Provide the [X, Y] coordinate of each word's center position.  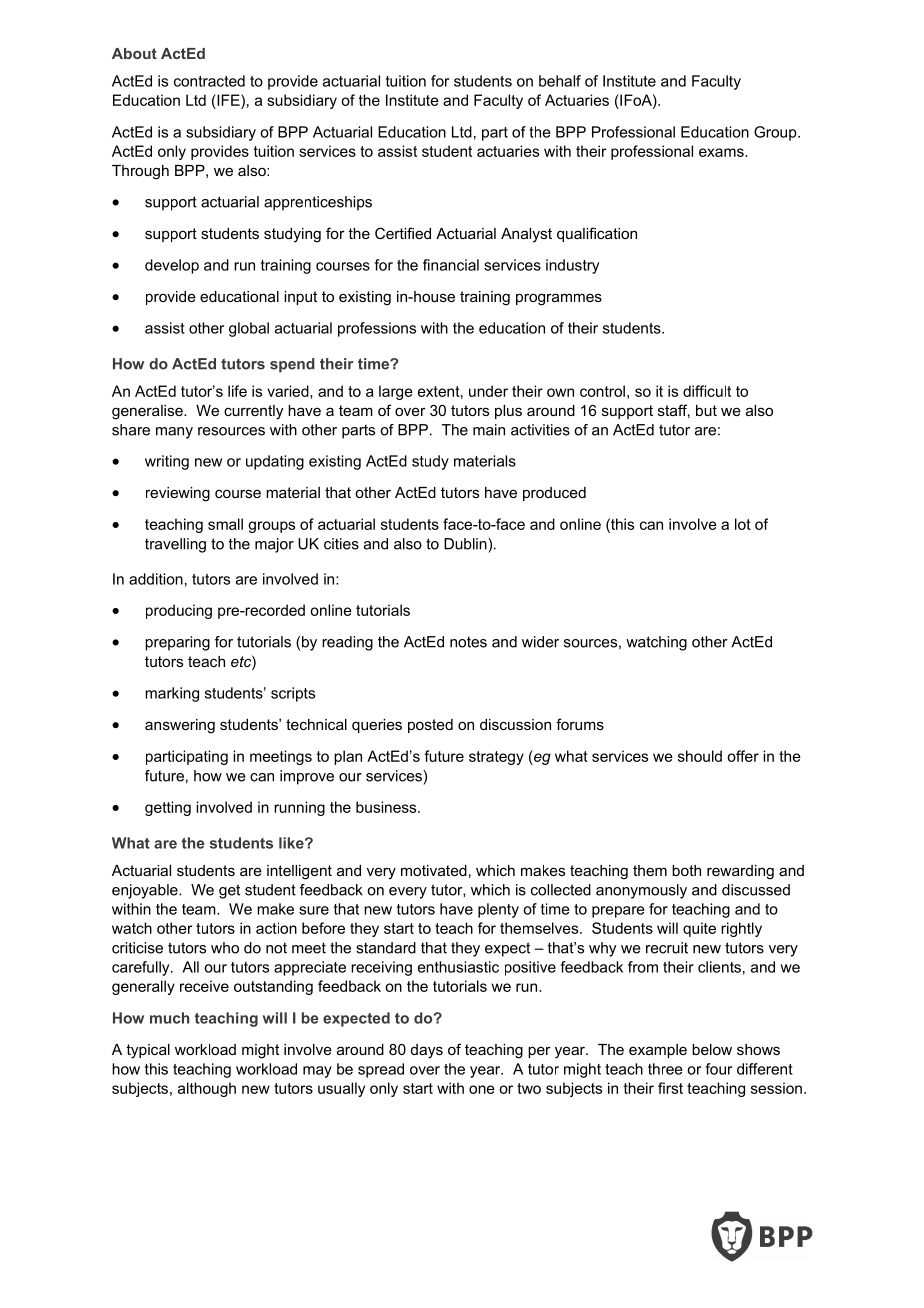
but [706, 410]
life [237, 391]
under [488, 391]
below [712, 1049]
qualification [597, 234]
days [427, 1051]
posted [430, 726]
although [207, 1089]
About [134, 53]
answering [180, 726]
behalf [560, 81]
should [700, 756]
